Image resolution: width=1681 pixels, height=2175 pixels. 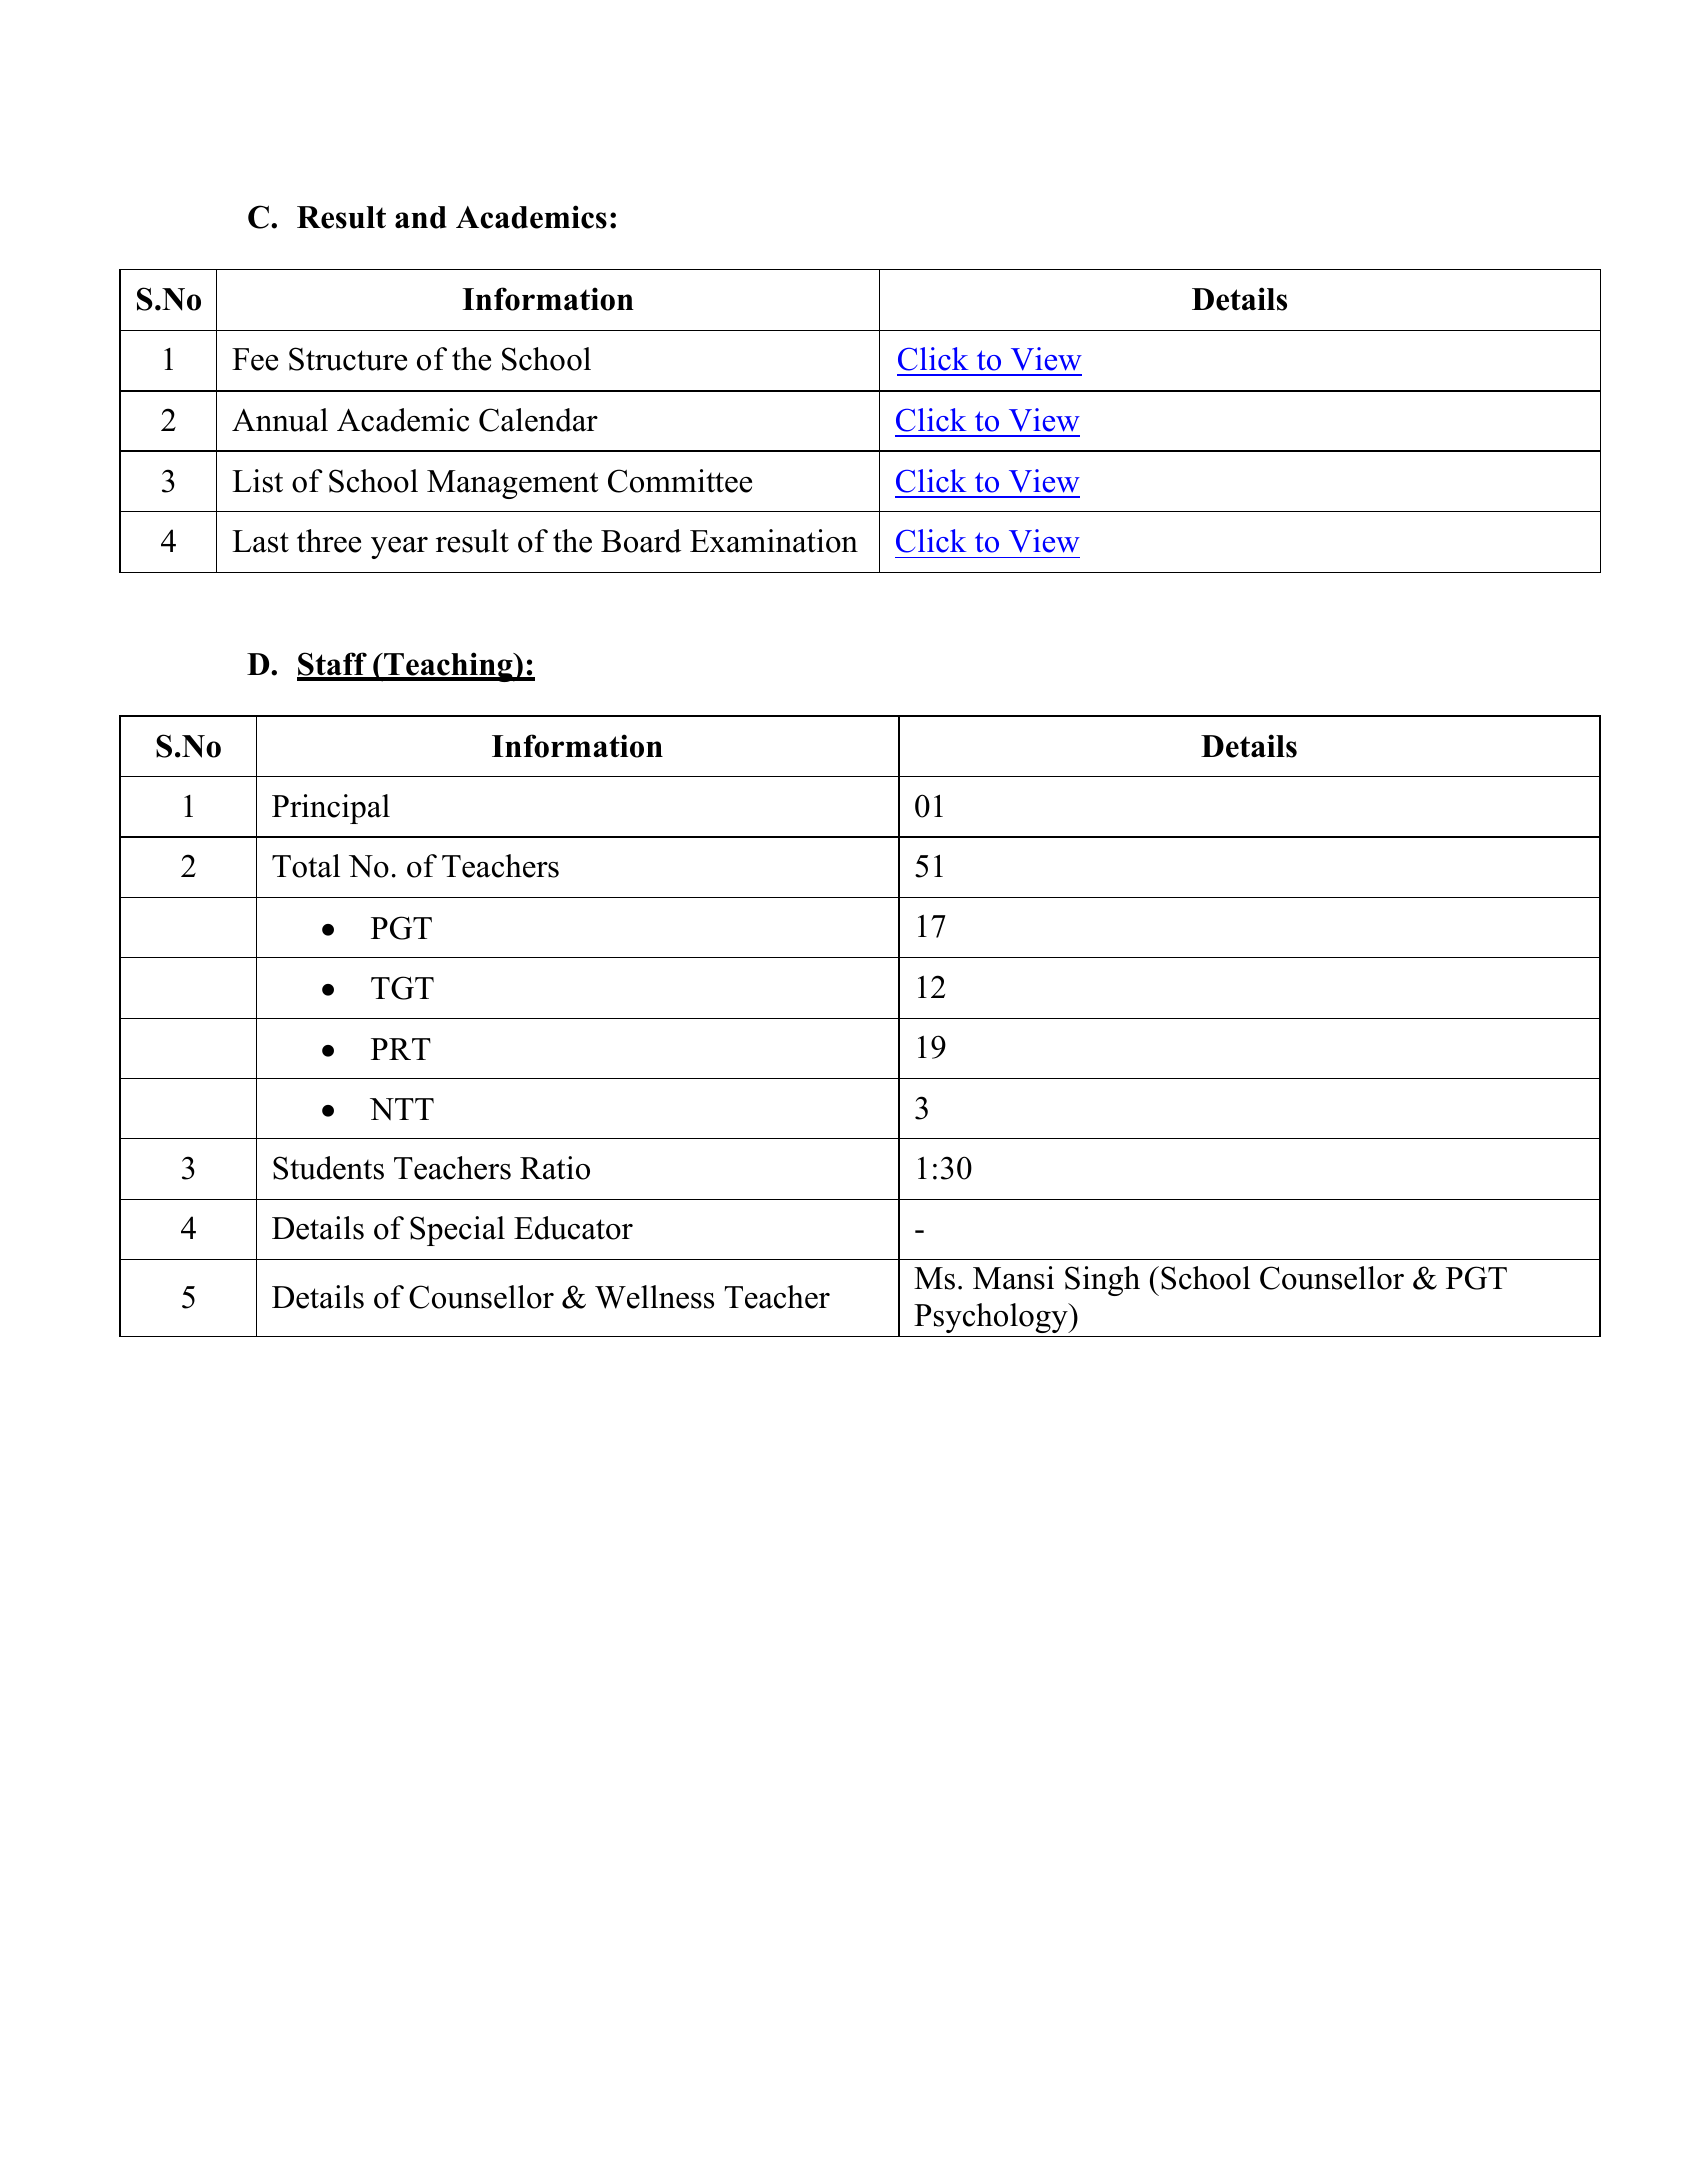 What do you see at coordinates (774, 541) in the image?
I see `Examination` at bounding box center [774, 541].
